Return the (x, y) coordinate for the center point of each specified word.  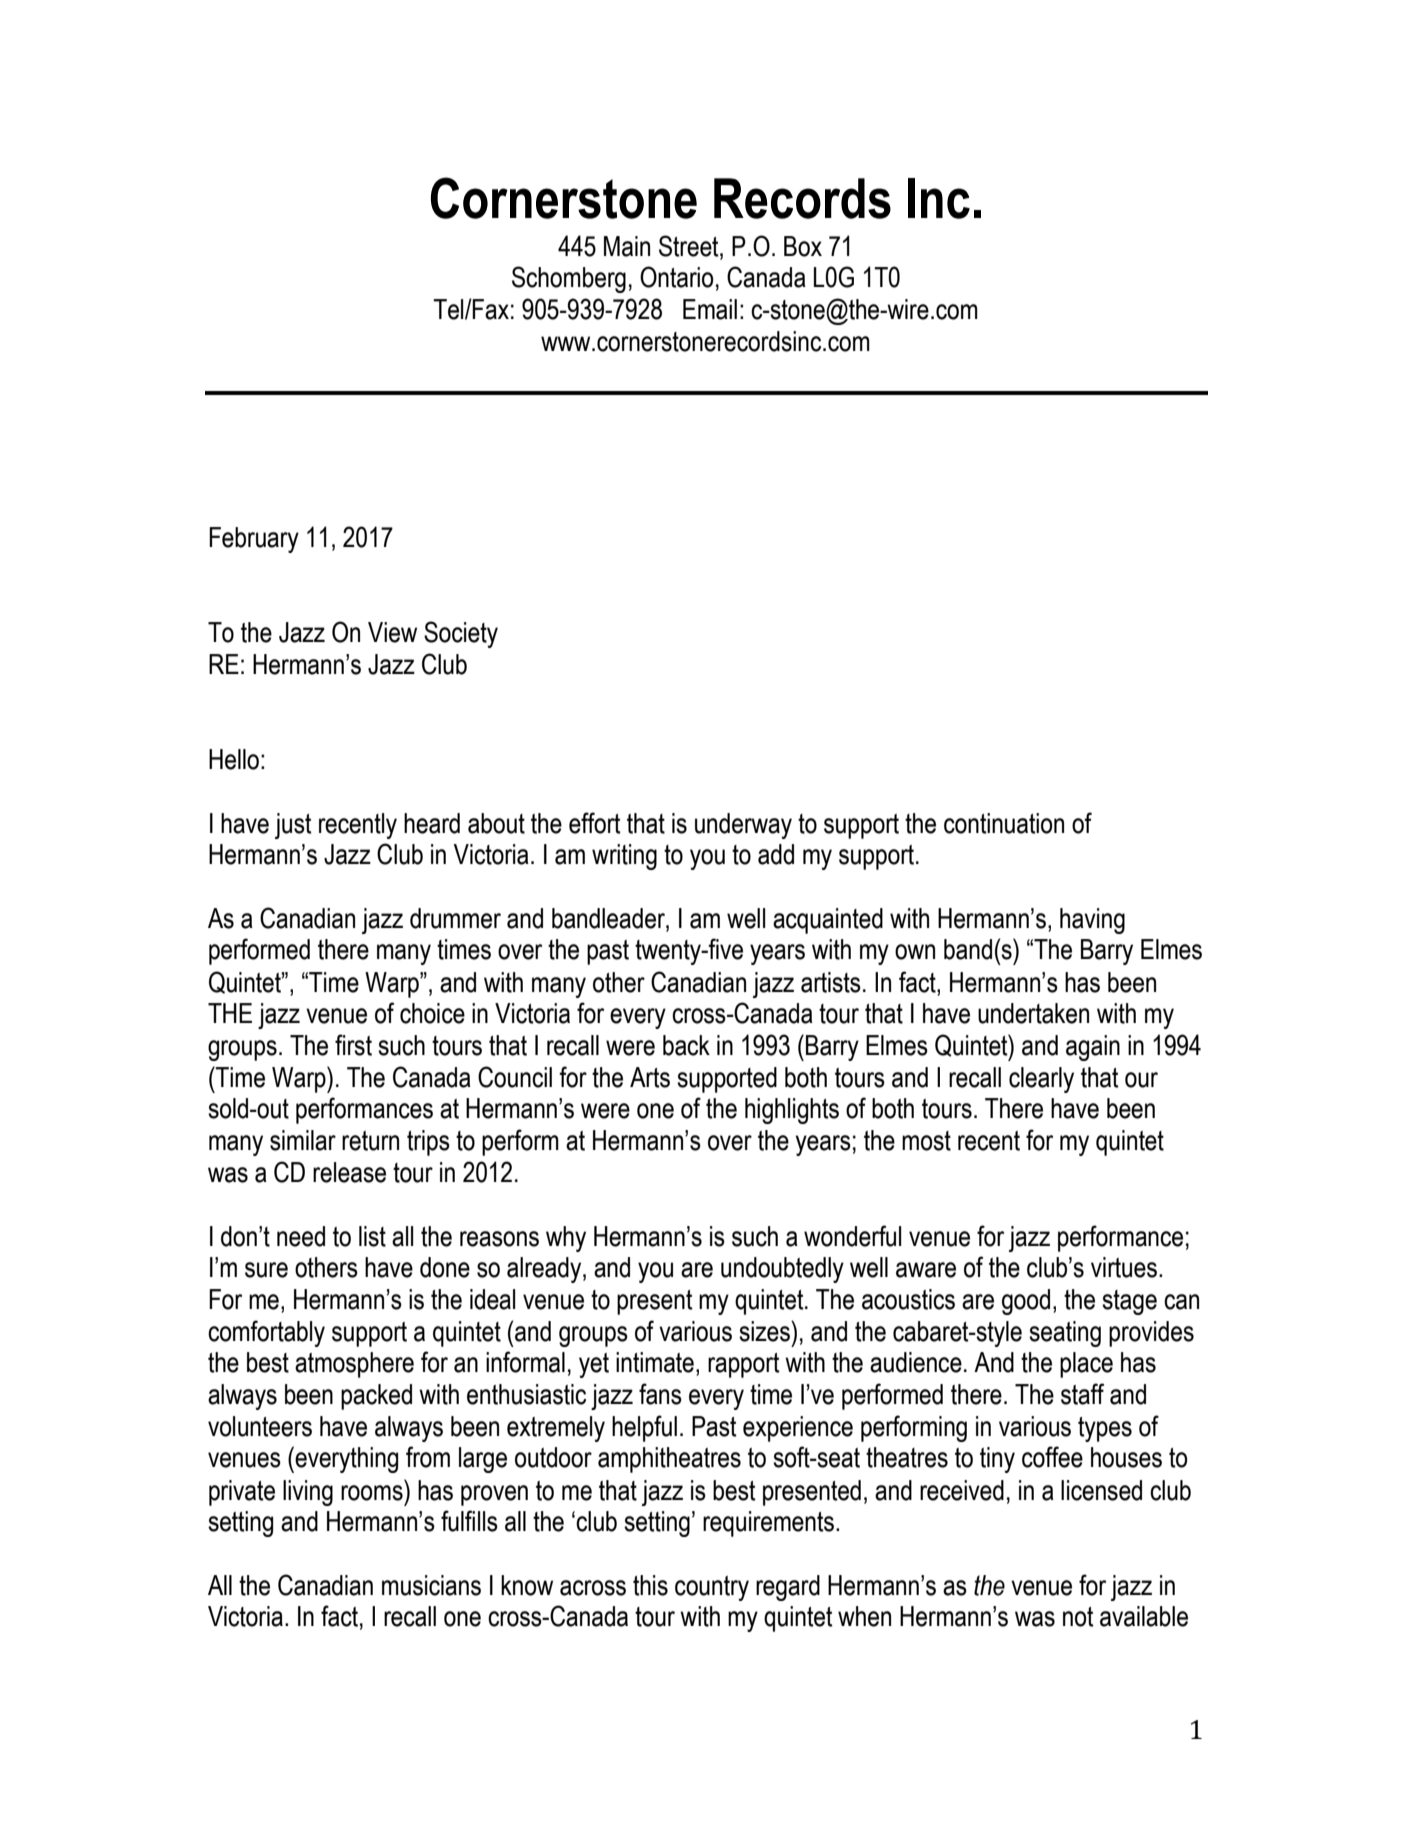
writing (624, 857)
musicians (431, 1585)
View (392, 632)
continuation (1004, 823)
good (1026, 1302)
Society (461, 634)
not (1078, 1617)
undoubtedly (782, 1270)
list (372, 1236)
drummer (455, 918)
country (712, 1588)
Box (803, 246)
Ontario (676, 277)
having (1092, 921)
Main (627, 246)
